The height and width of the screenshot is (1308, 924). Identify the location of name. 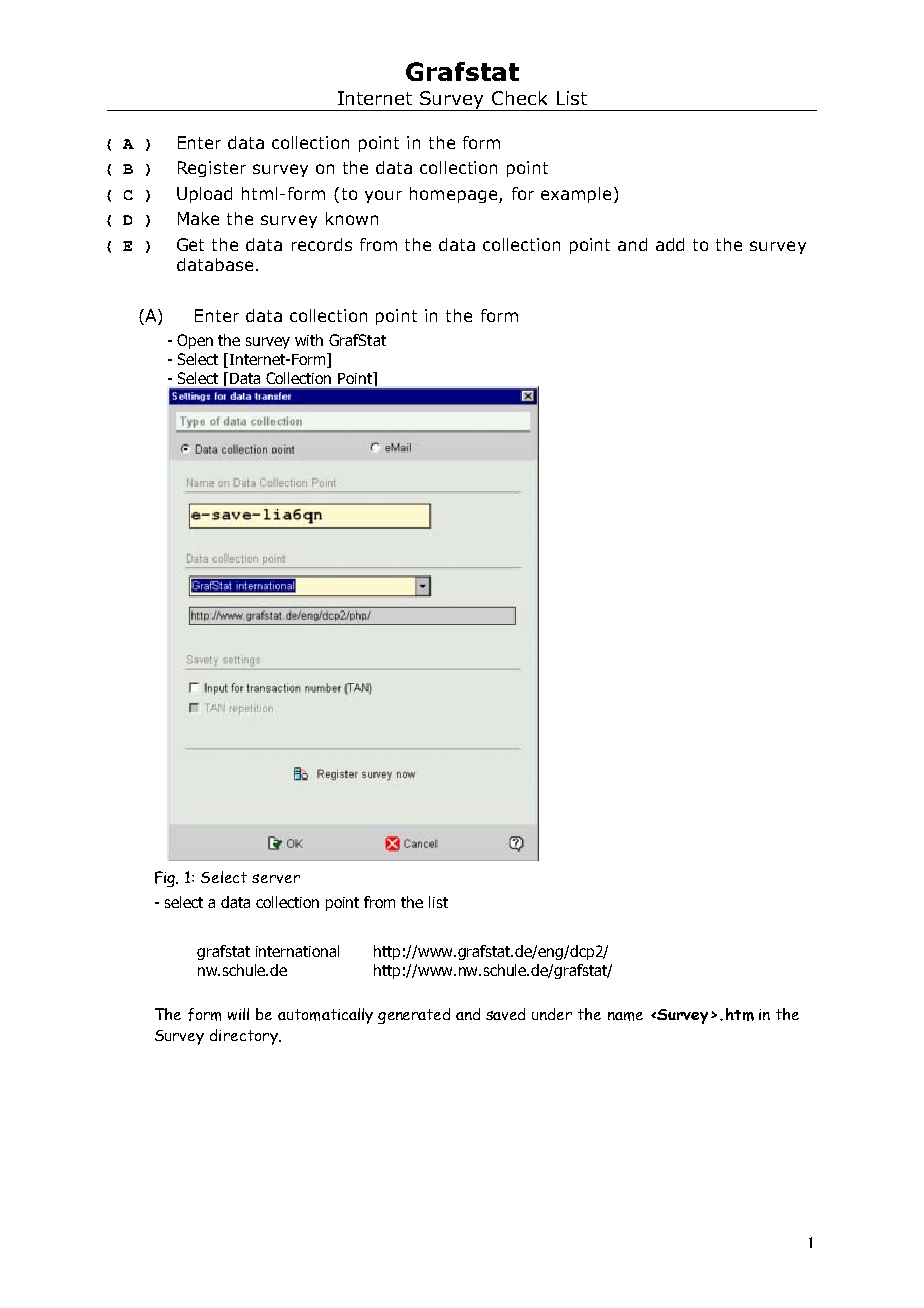
(625, 1016).
